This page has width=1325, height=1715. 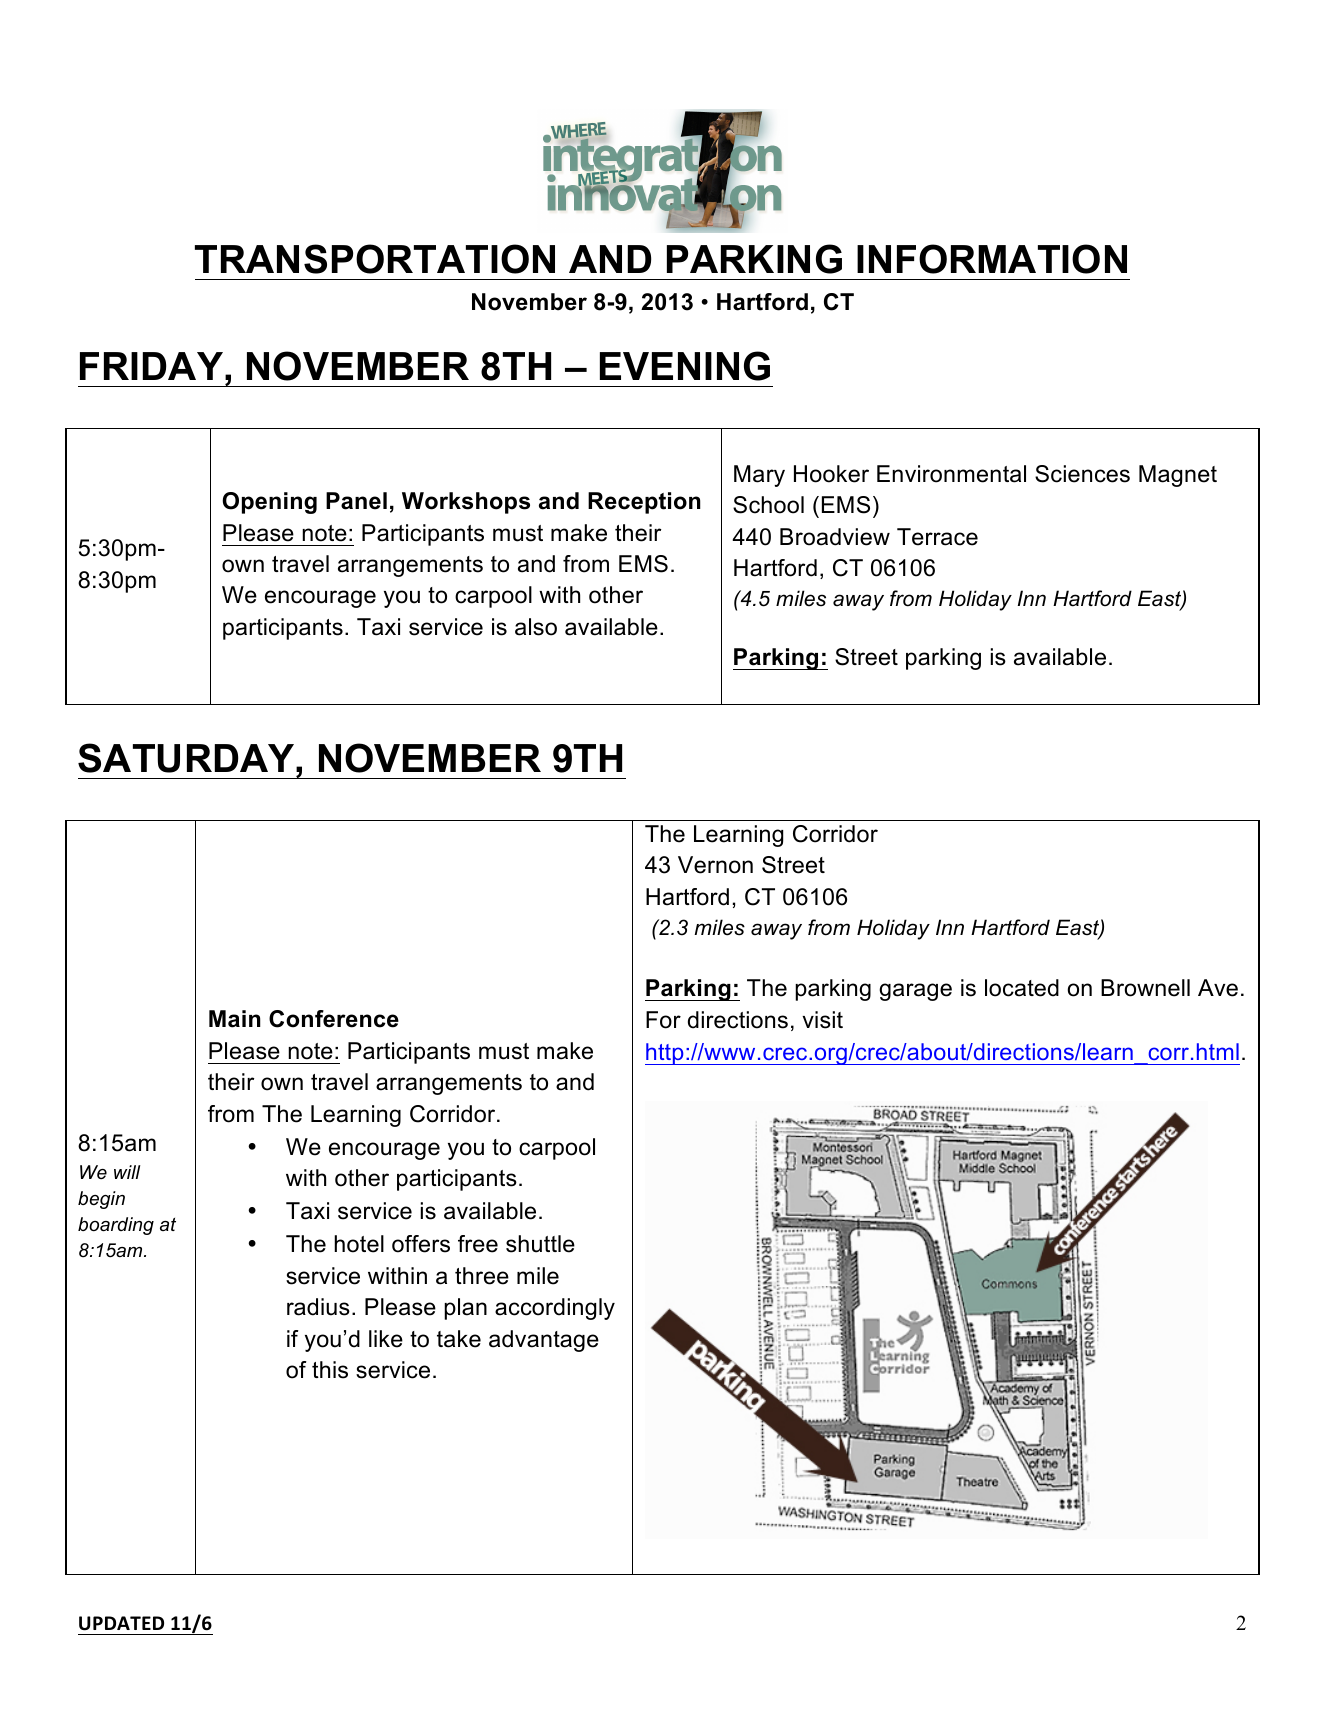 What do you see at coordinates (536, 627) in the page?
I see `also` at bounding box center [536, 627].
